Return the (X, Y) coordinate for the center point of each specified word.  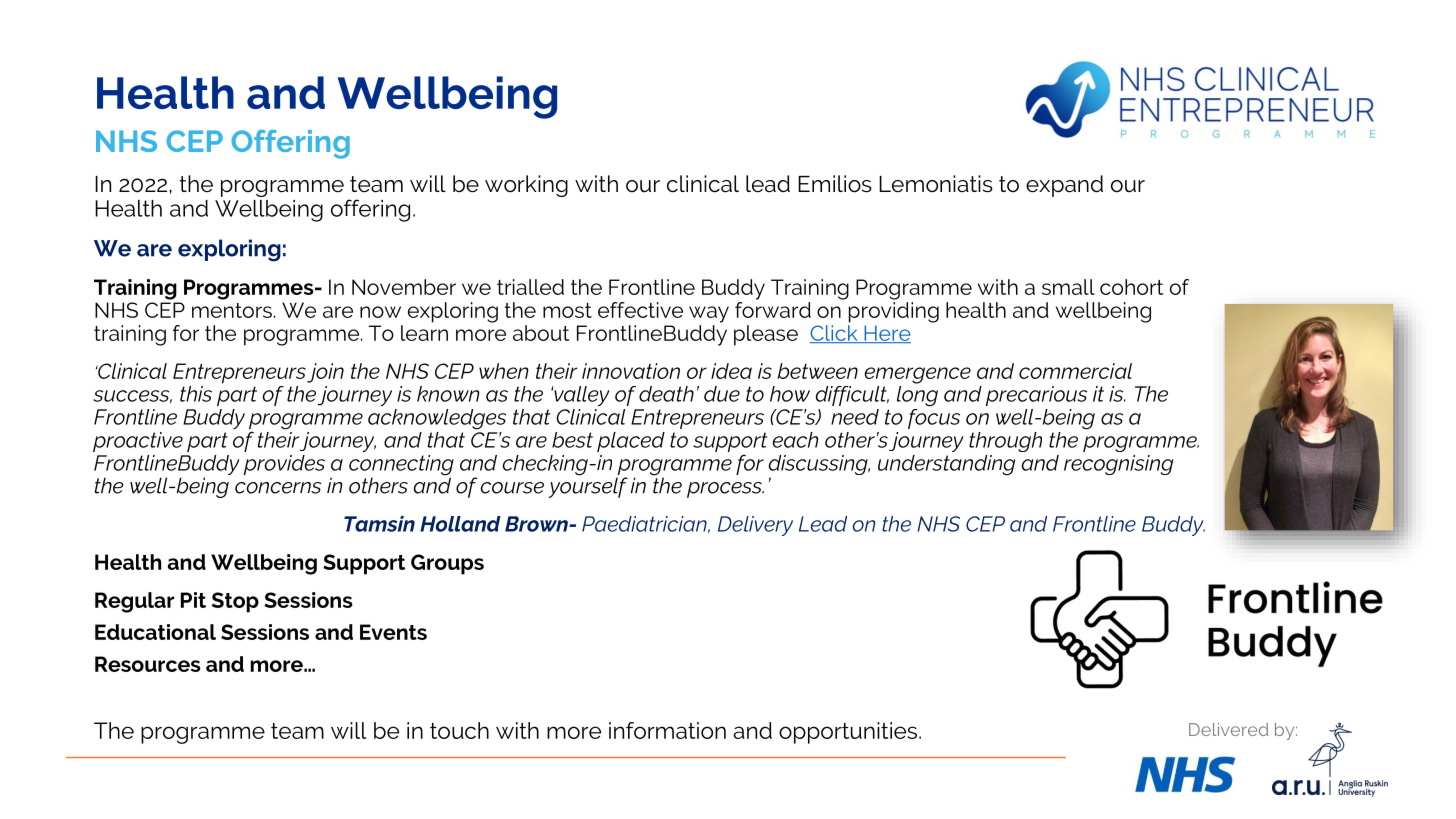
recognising (1118, 465)
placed (631, 442)
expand (1064, 186)
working (526, 186)
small (1068, 287)
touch (459, 730)
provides (284, 465)
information (667, 730)
